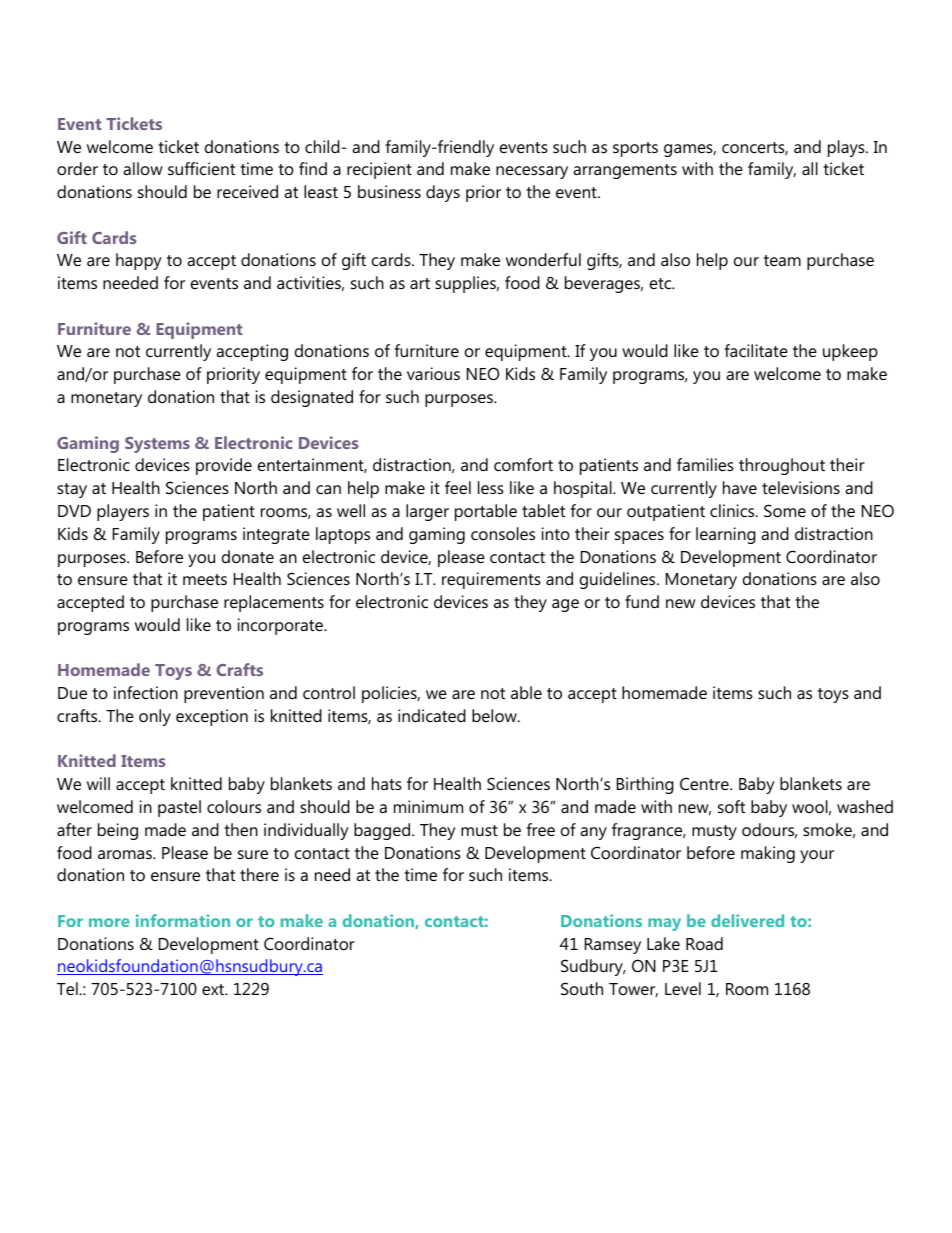  Describe the element at coordinates (756, 350) in the image. I see `facilitate` at that location.
